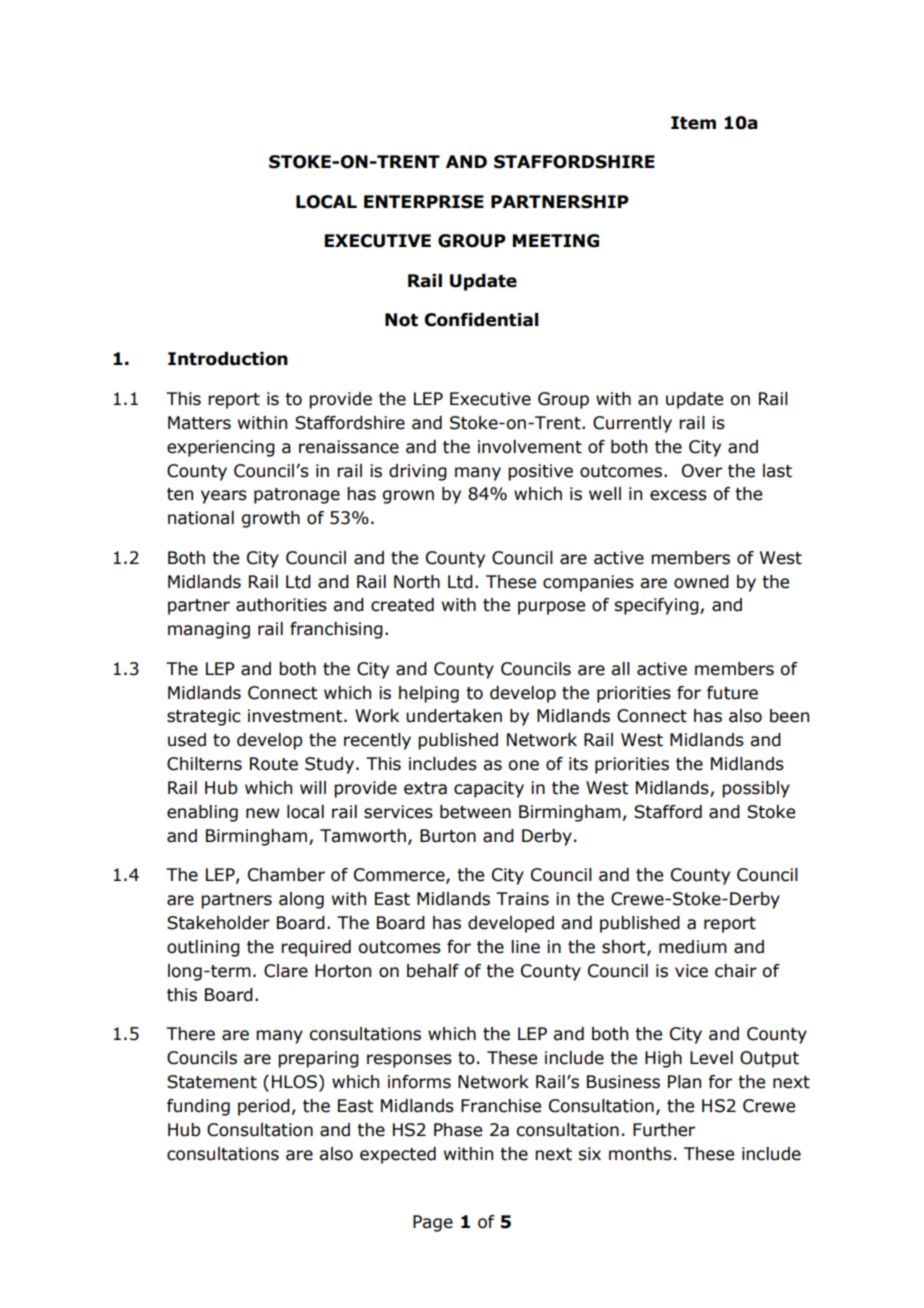  I want to click on Over, so click(702, 471).
